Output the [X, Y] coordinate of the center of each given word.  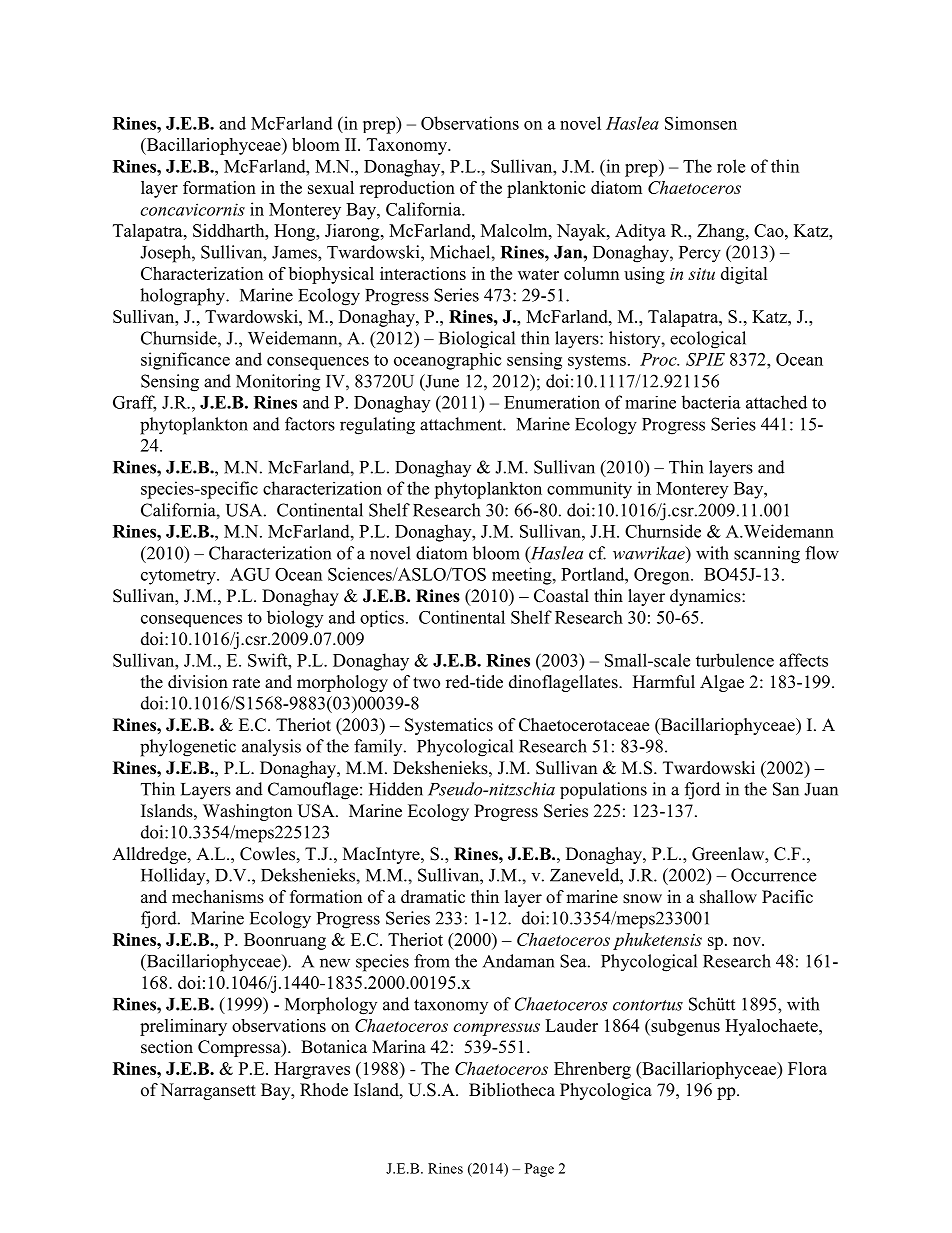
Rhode [324, 1090]
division [198, 682]
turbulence [735, 660]
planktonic [546, 189]
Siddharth [230, 230]
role [731, 166]
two [426, 683]
